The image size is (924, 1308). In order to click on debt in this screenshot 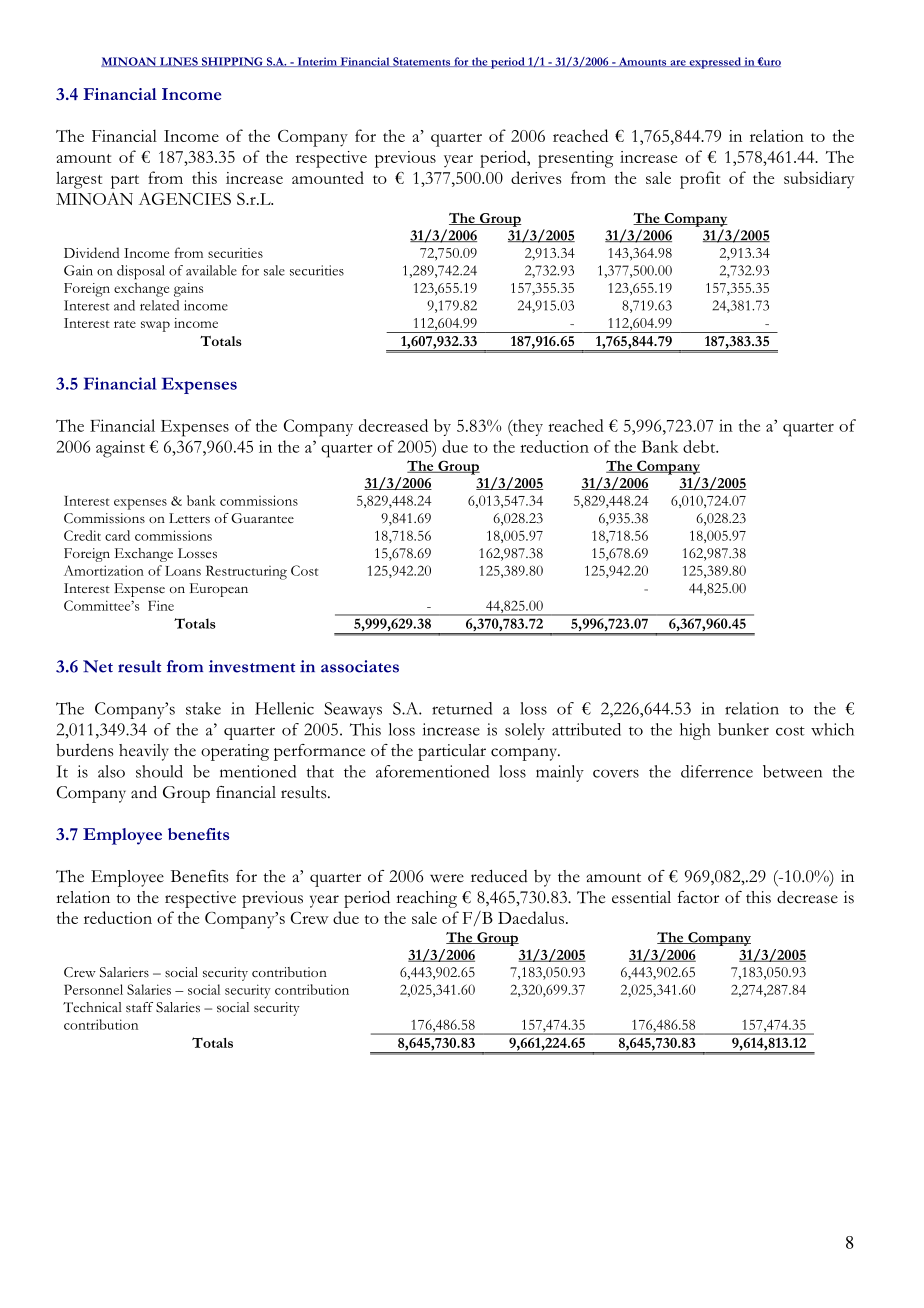, I will do `click(700, 446)`.
